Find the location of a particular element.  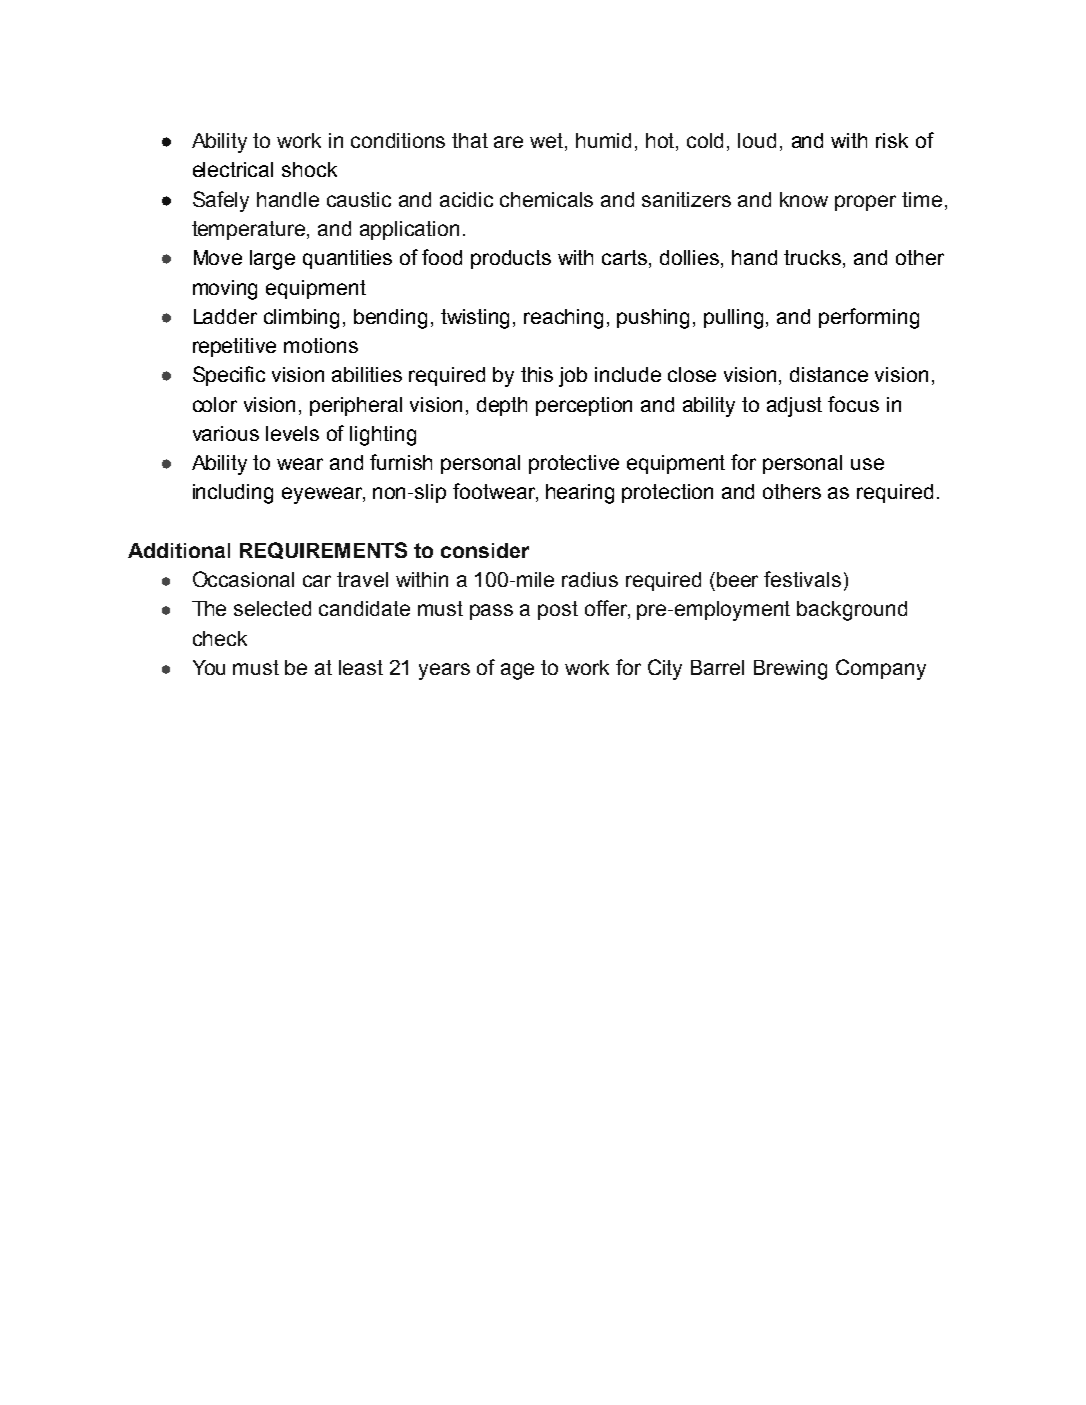

electrical is located at coordinates (233, 169).
